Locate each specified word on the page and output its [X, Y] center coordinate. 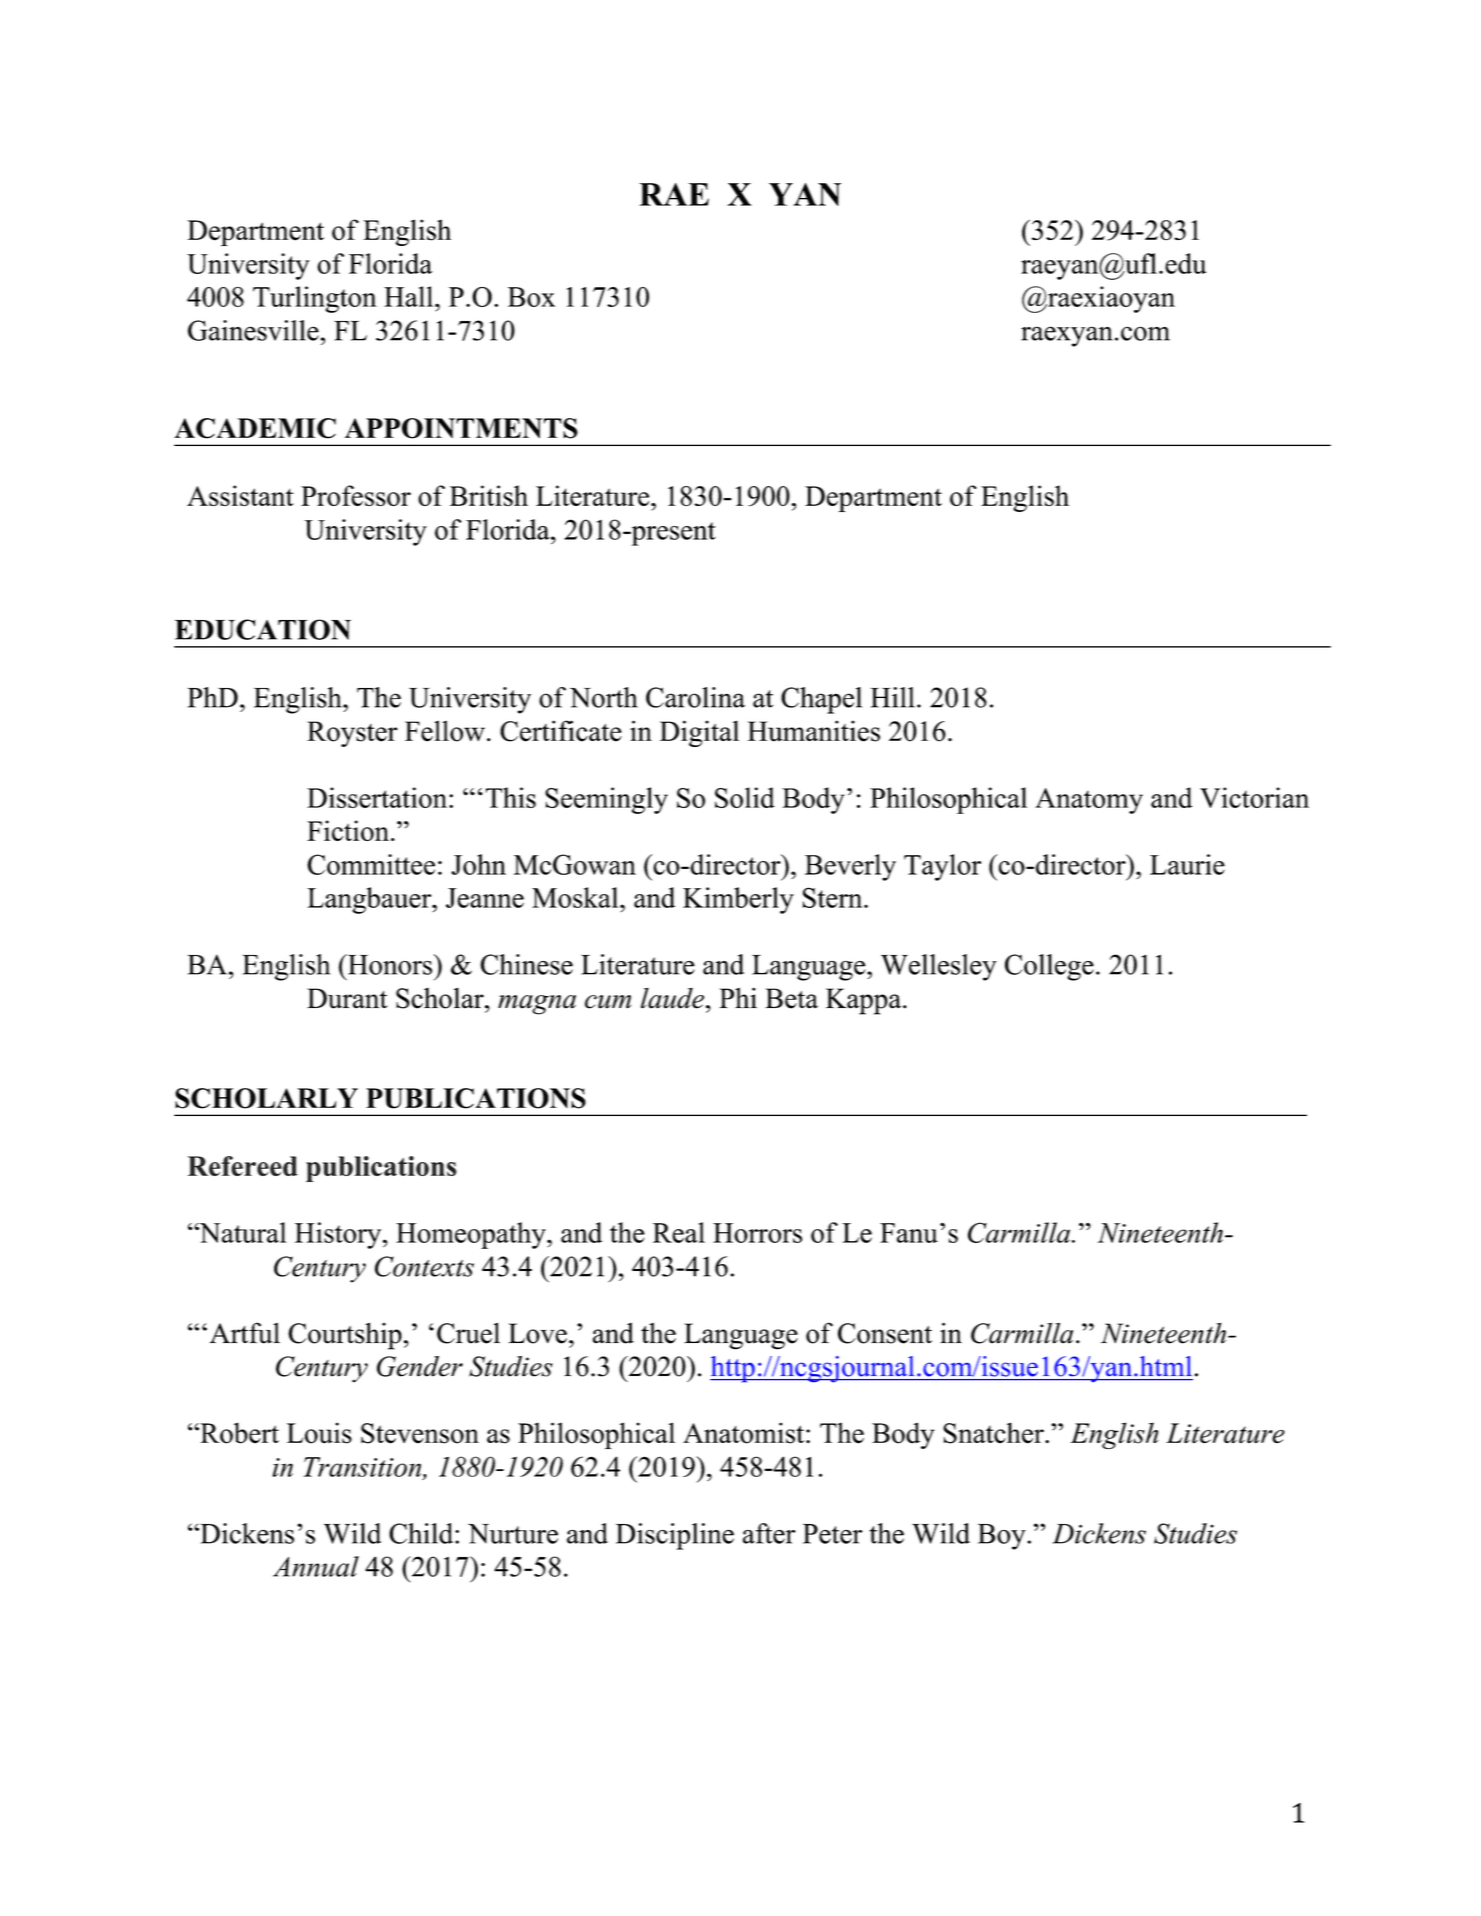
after [769, 1533]
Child [422, 1533]
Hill [892, 697]
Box [531, 297]
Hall [410, 296]
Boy [1003, 1537]
